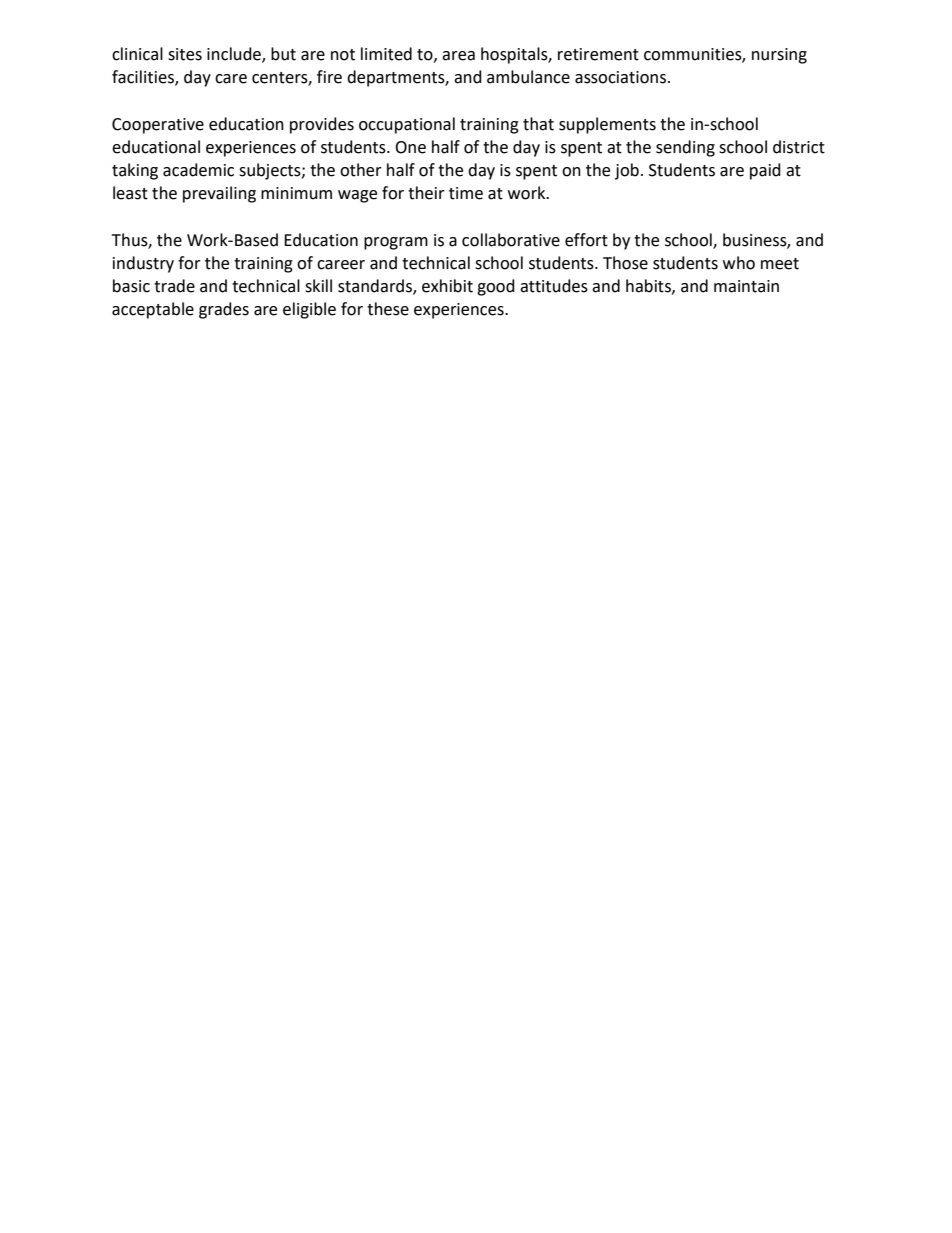 The image size is (952, 1233). What do you see at coordinates (466, 193) in the screenshot?
I see `time` at bounding box center [466, 193].
